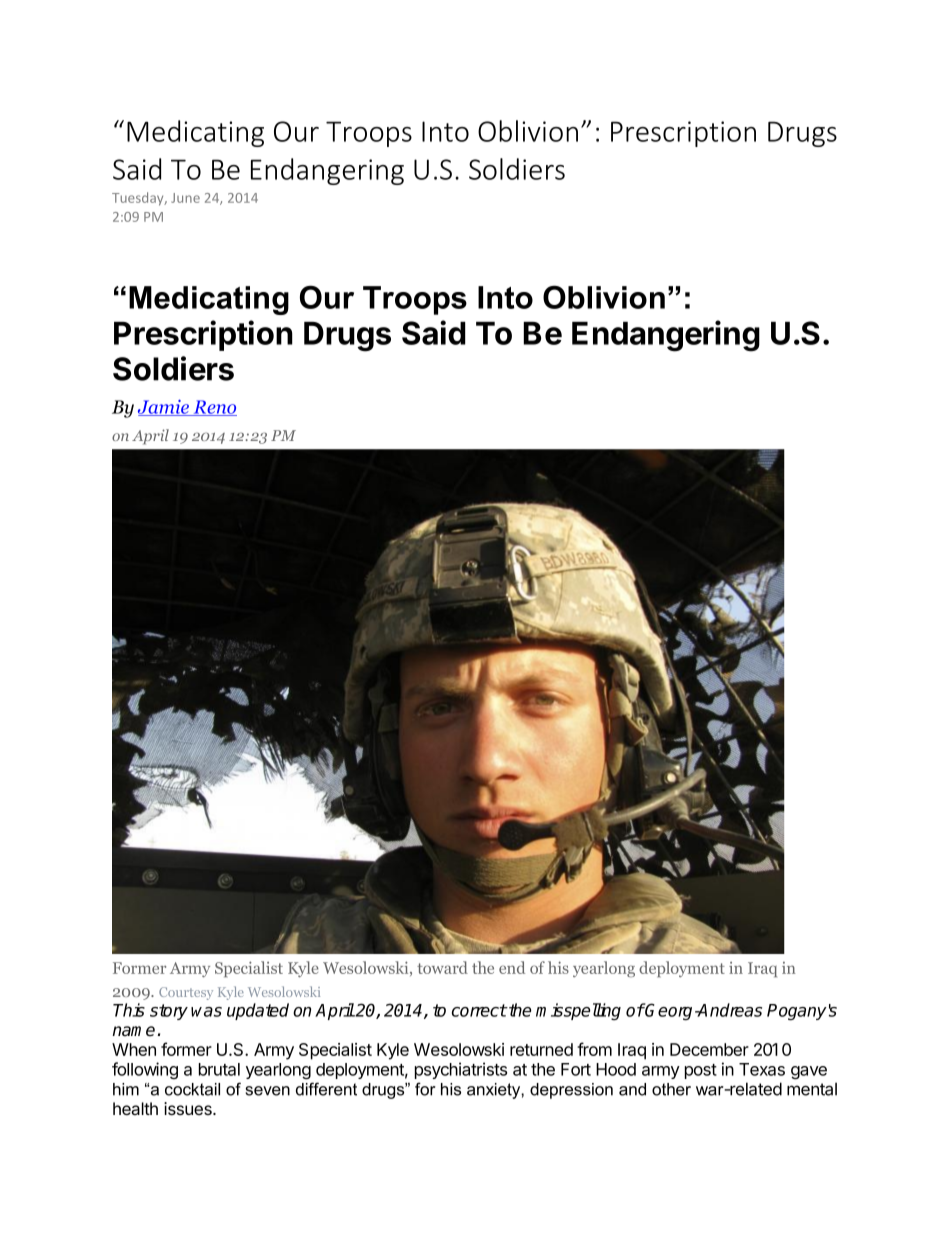  What do you see at coordinates (165, 408) in the image?
I see `Jamie` at bounding box center [165, 408].
